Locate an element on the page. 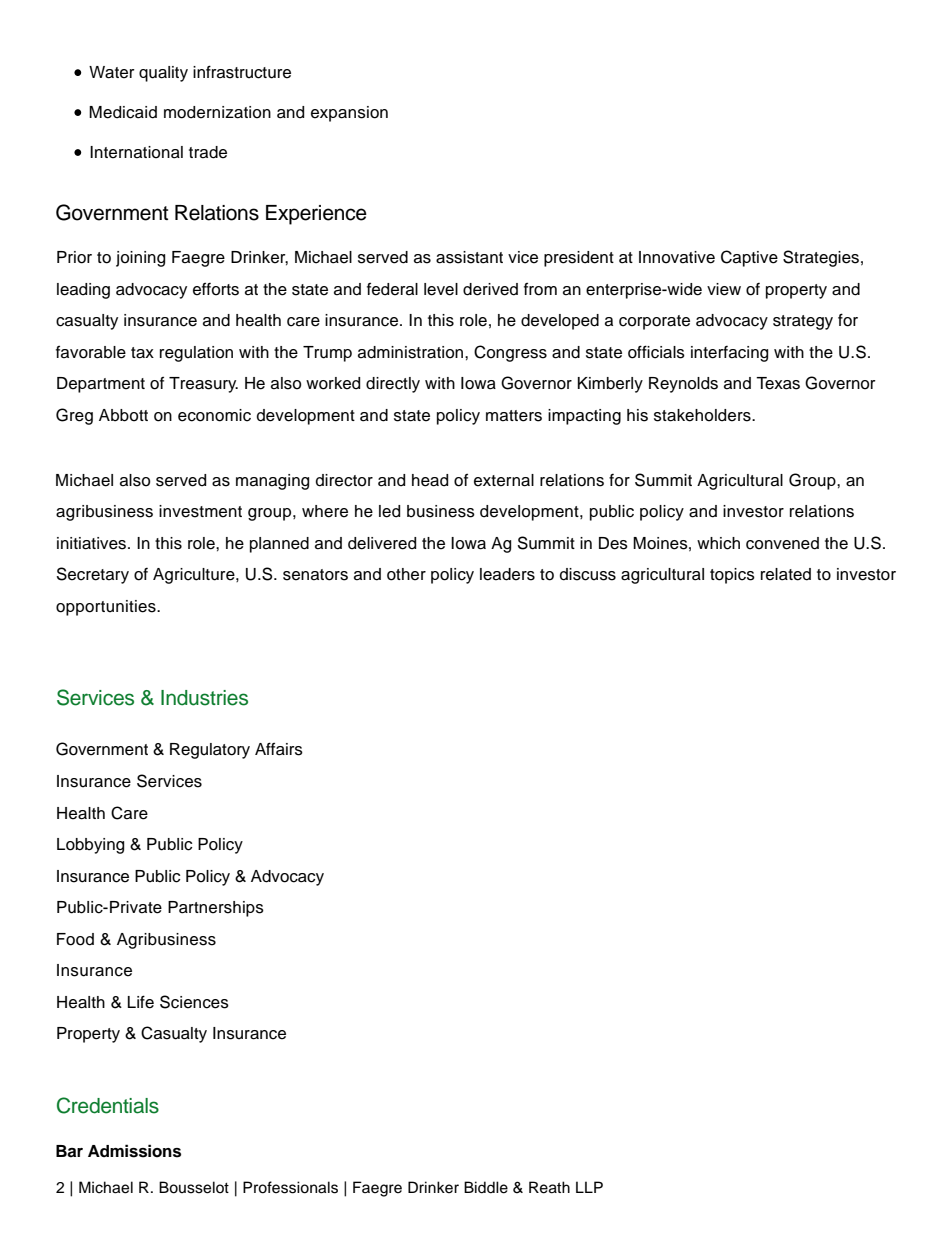  Biddle is located at coordinates (486, 1187).
